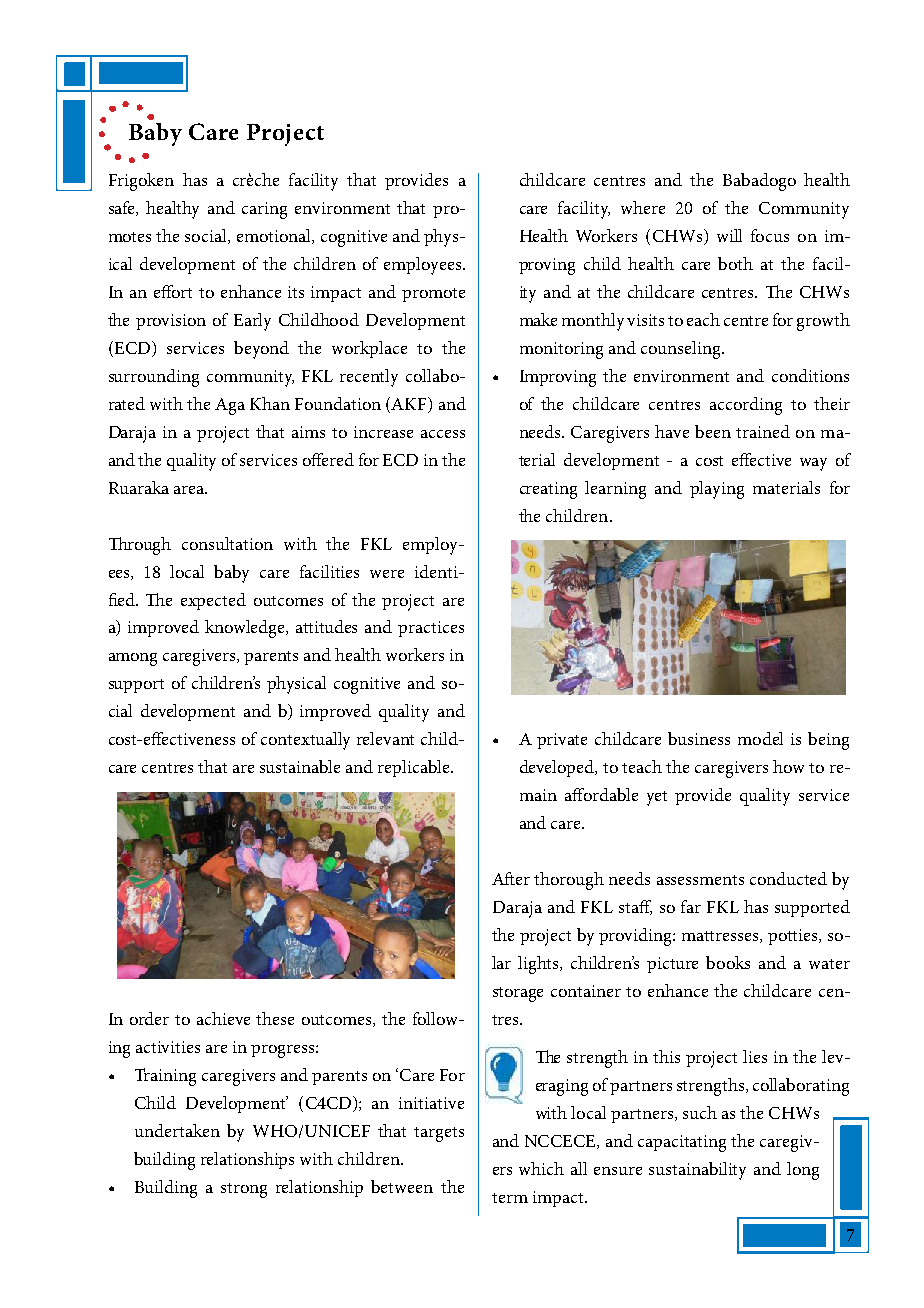 The height and width of the page is (1308, 924). Describe the element at coordinates (133, 659) in the page. I see `among` at that location.
